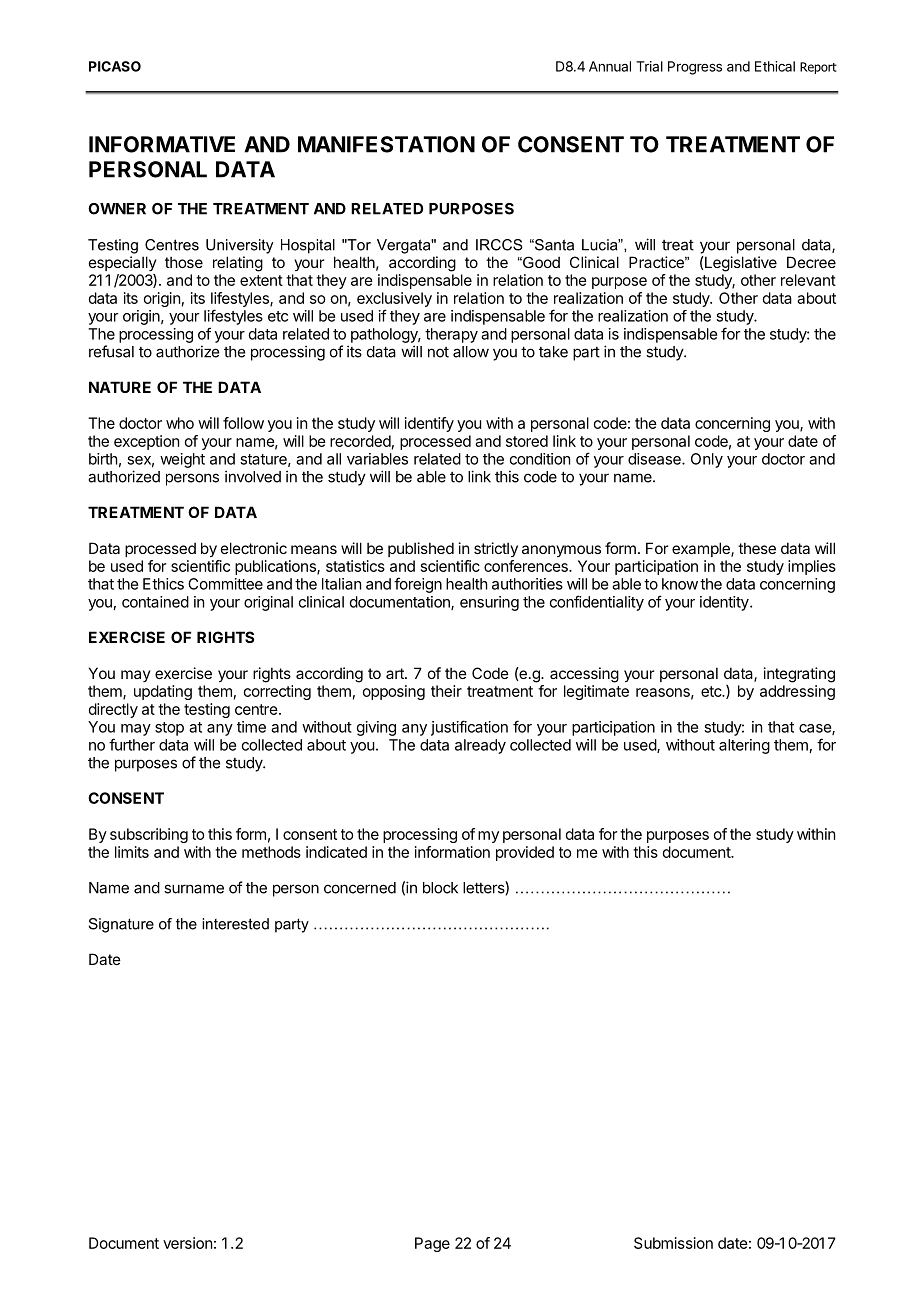 This image has width=924, height=1308. What do you see at coordinates (117, 209) in the image?
I see `OWNER` at bounding box center [117, 209].
